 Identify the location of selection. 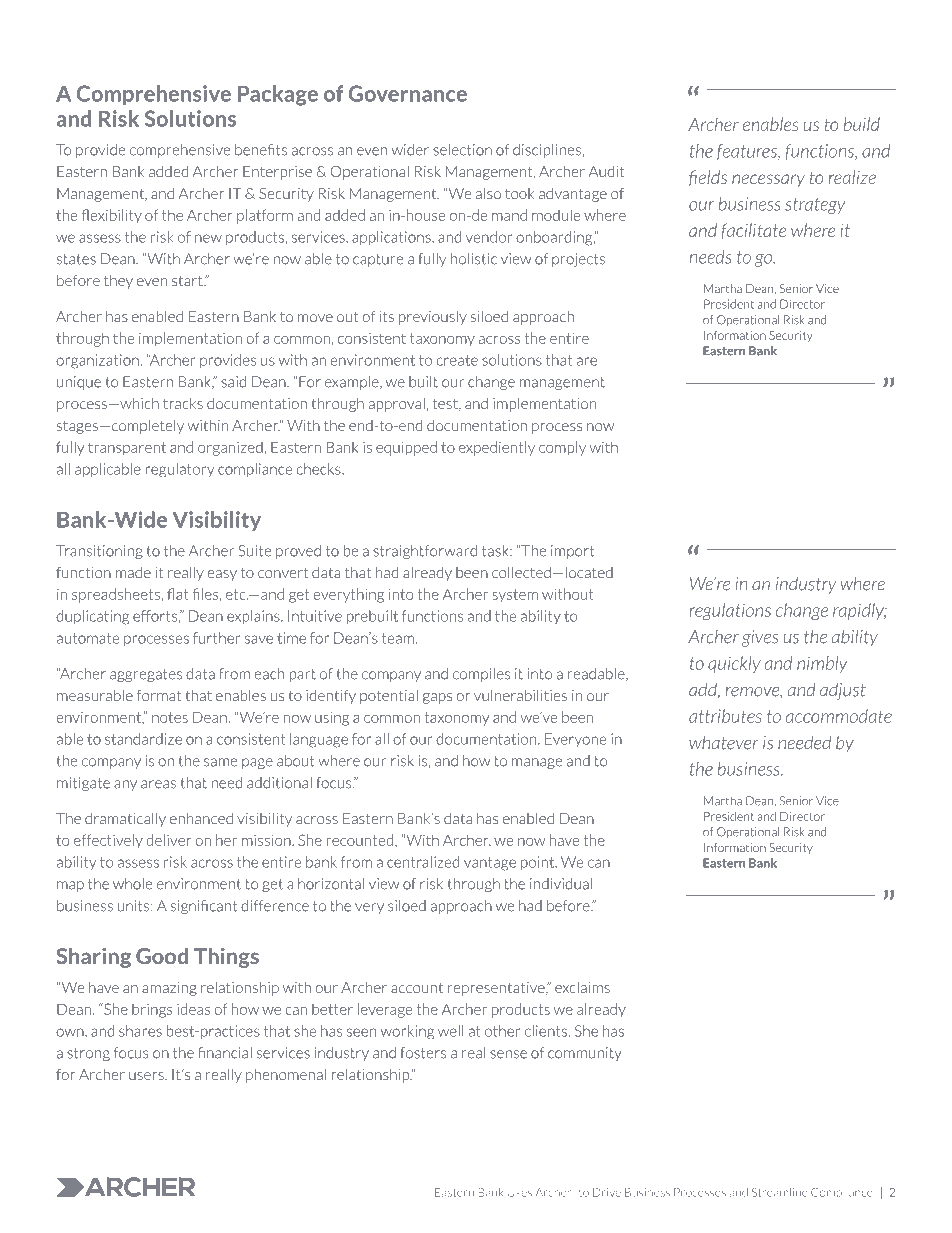
(462, 150).
